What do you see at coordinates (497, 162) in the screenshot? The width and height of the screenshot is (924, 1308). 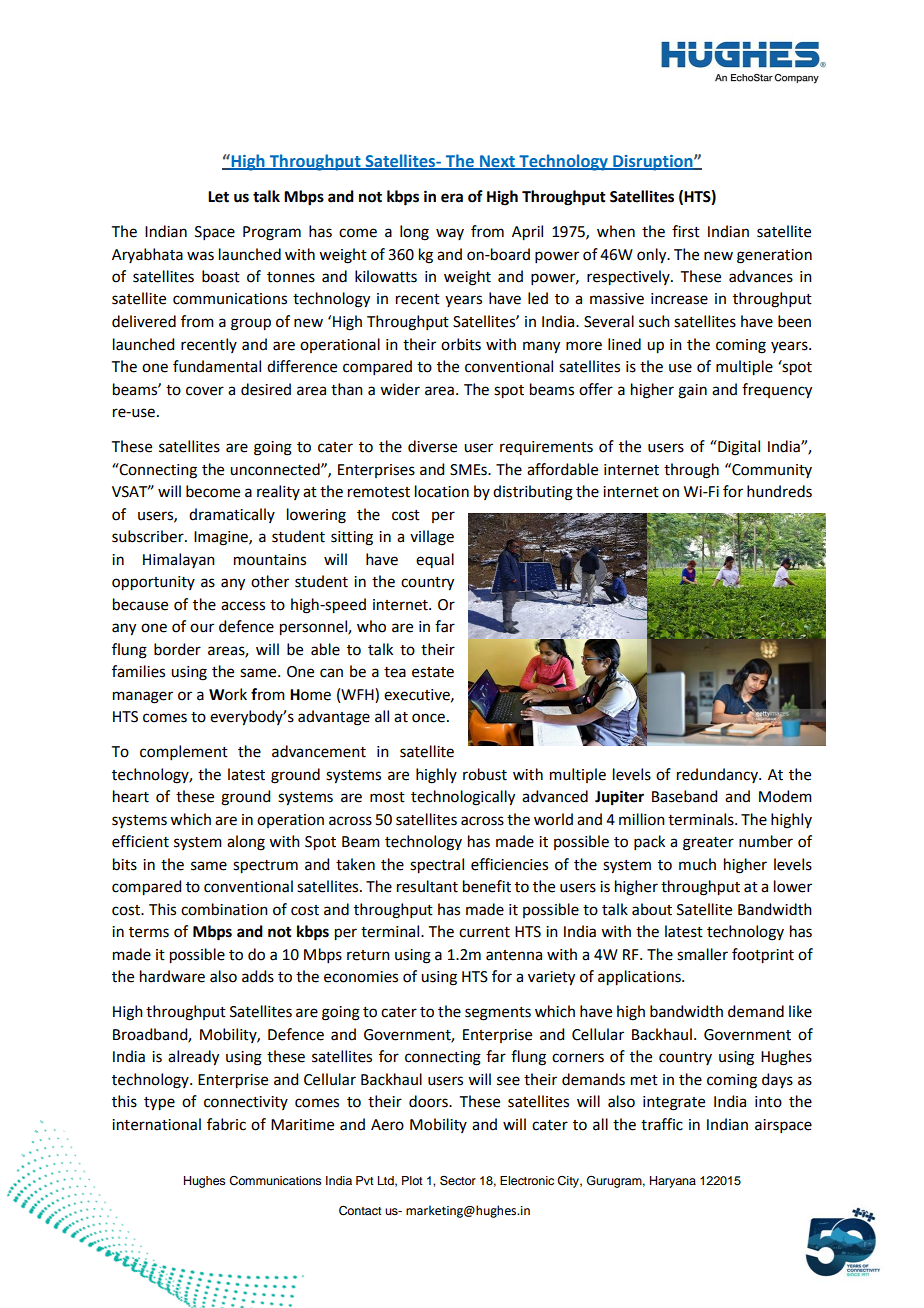 I see `Next` at bounding box center [497, 162].
